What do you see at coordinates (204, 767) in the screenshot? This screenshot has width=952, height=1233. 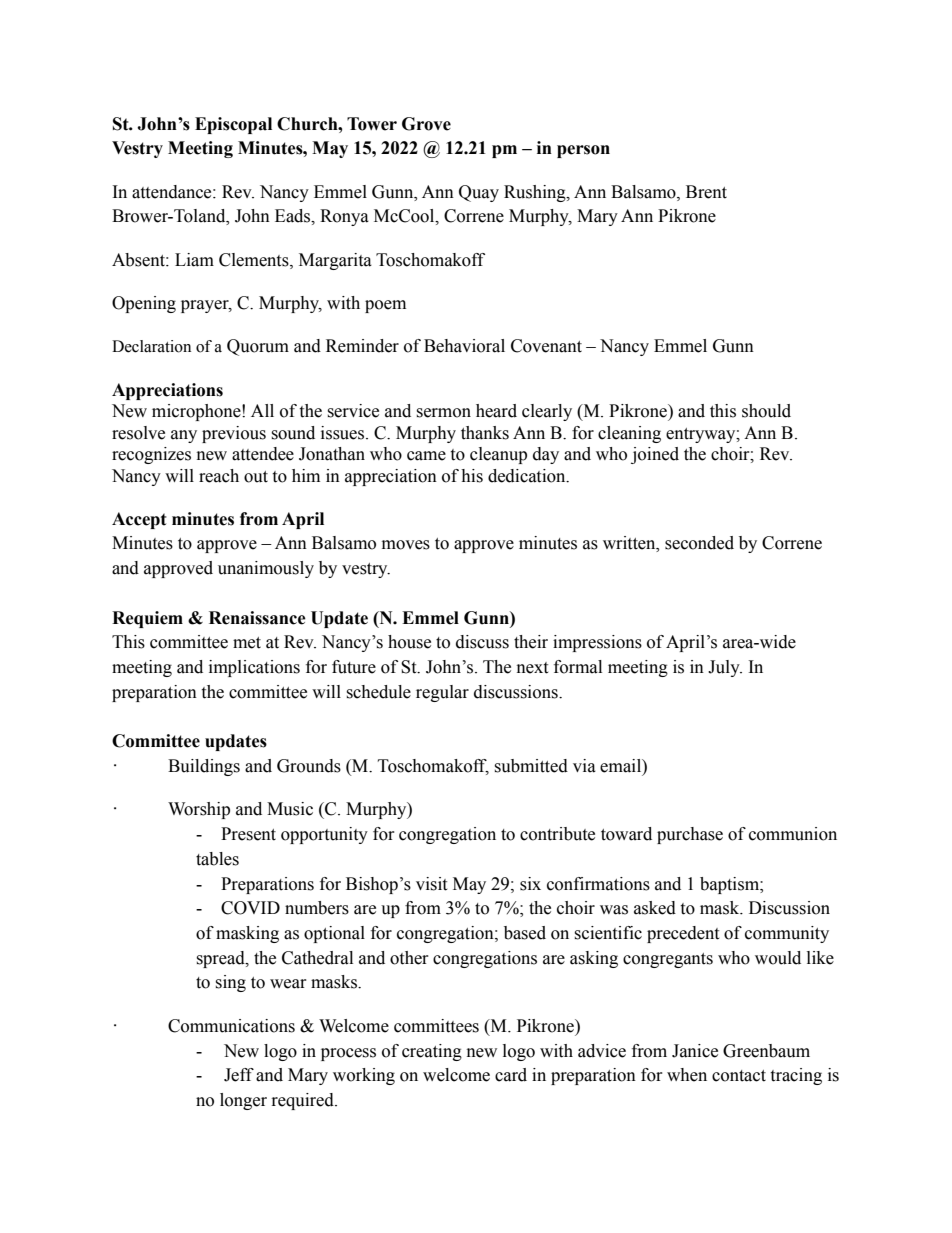 I see `Buildings` at bounding box center [204, 767].
